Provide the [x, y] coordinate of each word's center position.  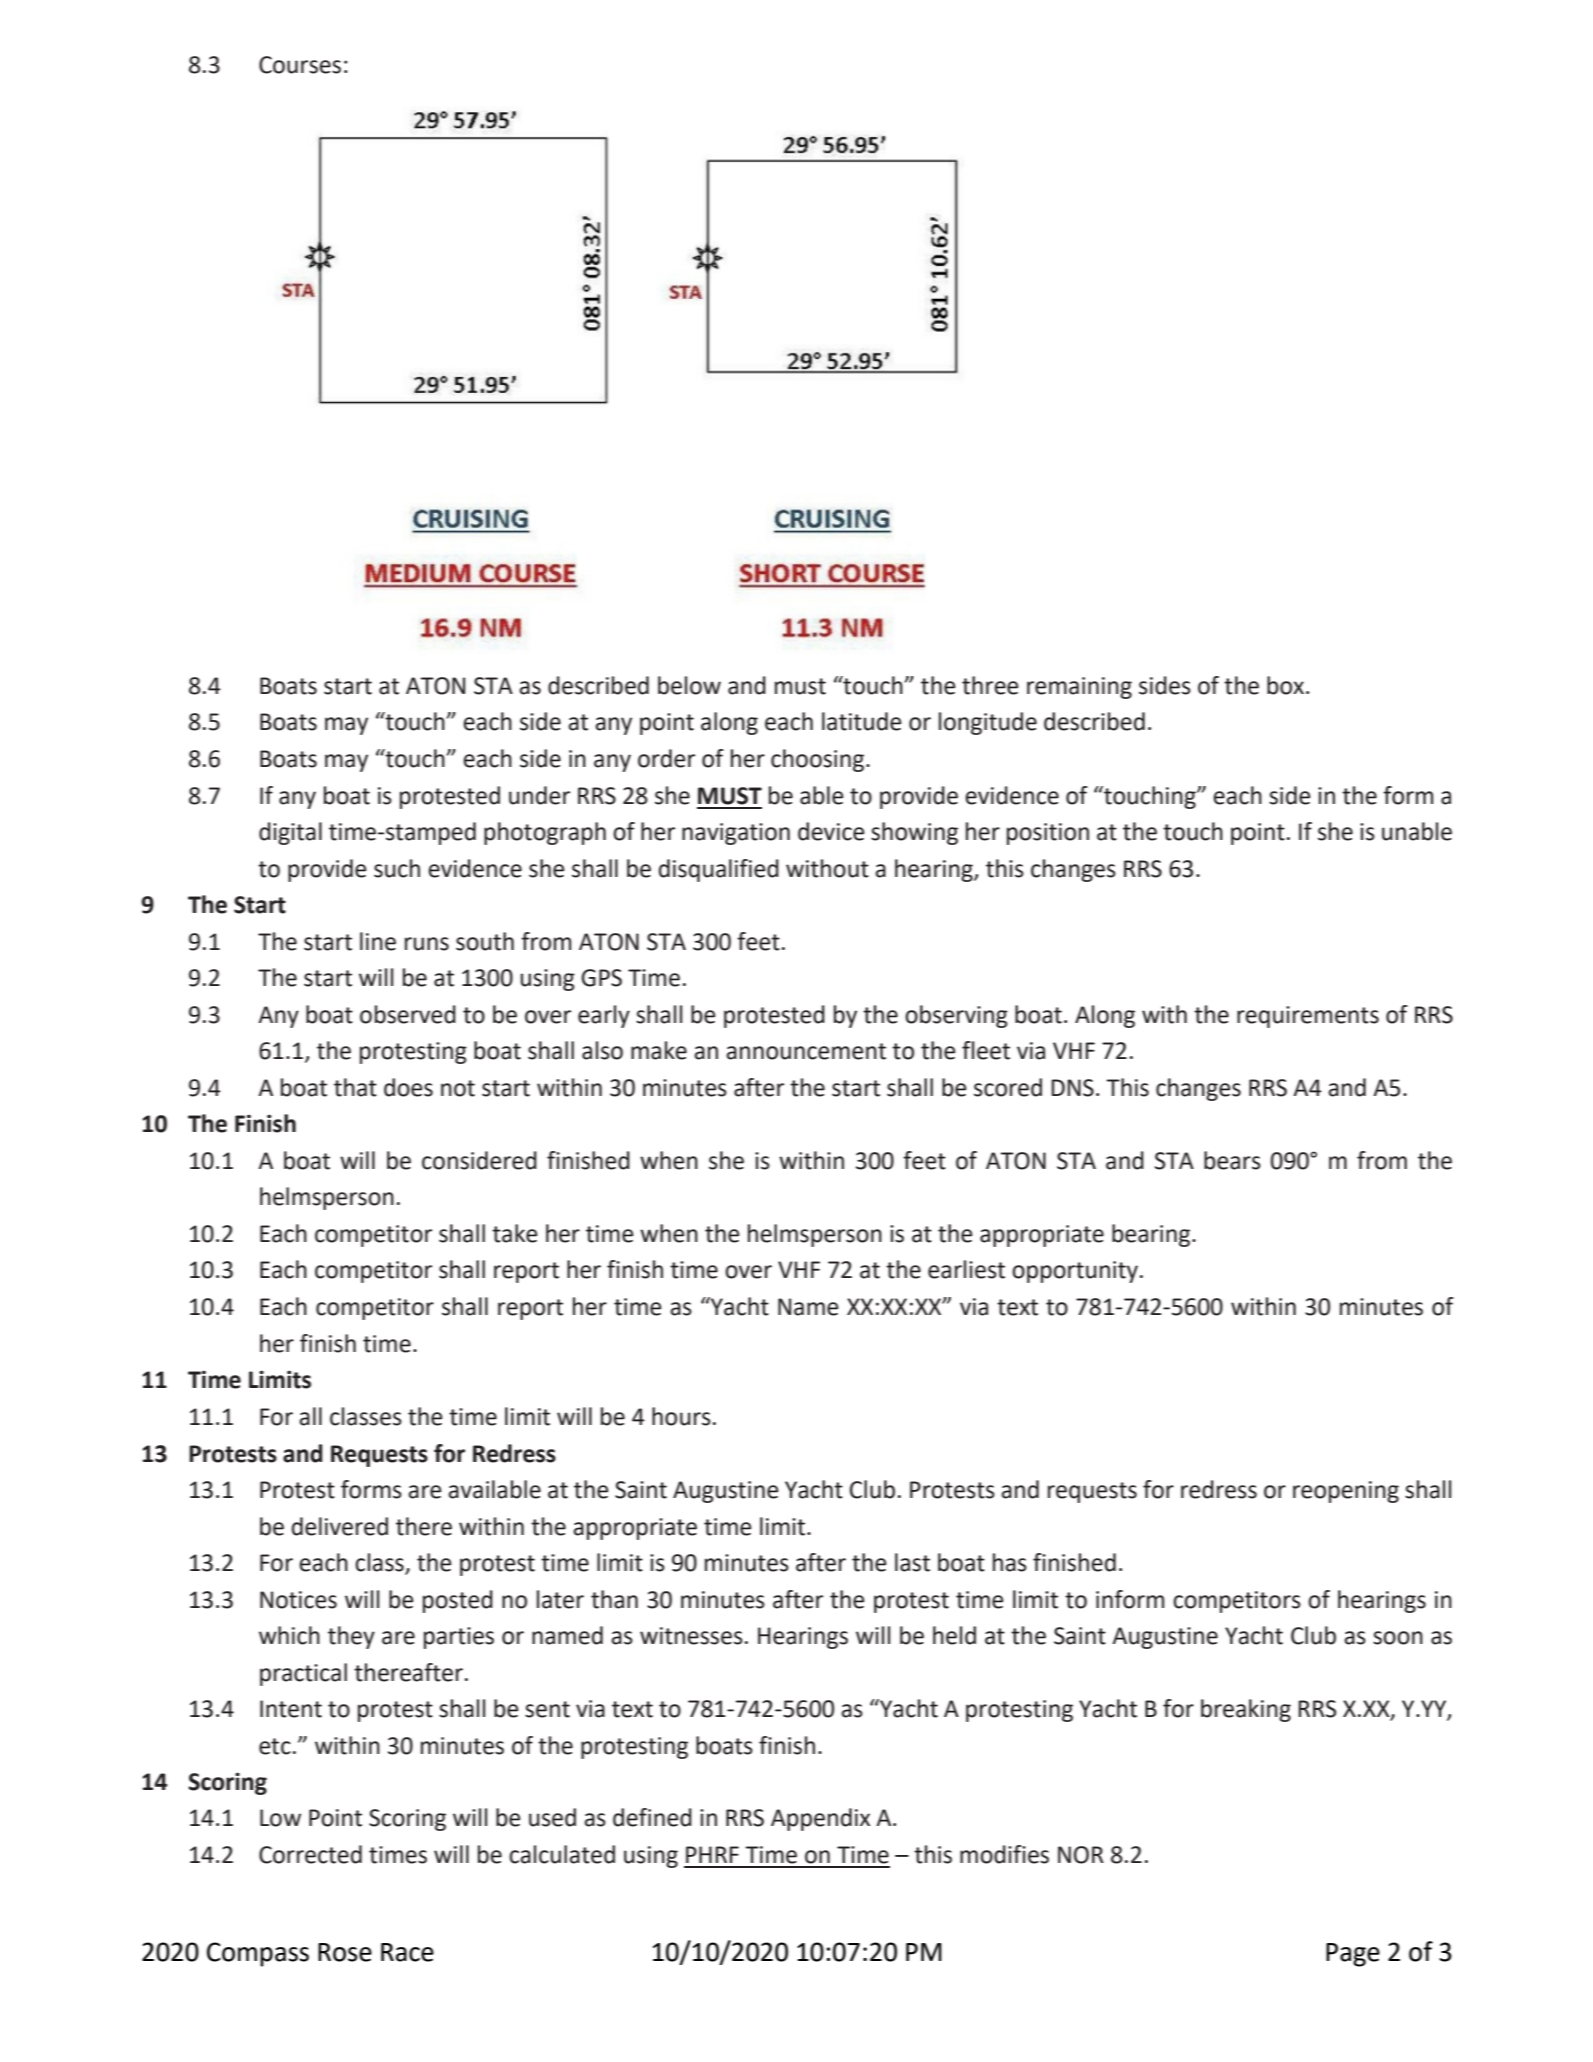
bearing [1152, 1235]
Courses [300, 65]
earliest [966, 1269]
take [515, 1233]
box [1287, 685]
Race [407, 1952]
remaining [1079, 688]
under [539, 795]
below [689, 685]
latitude [862, 721]
